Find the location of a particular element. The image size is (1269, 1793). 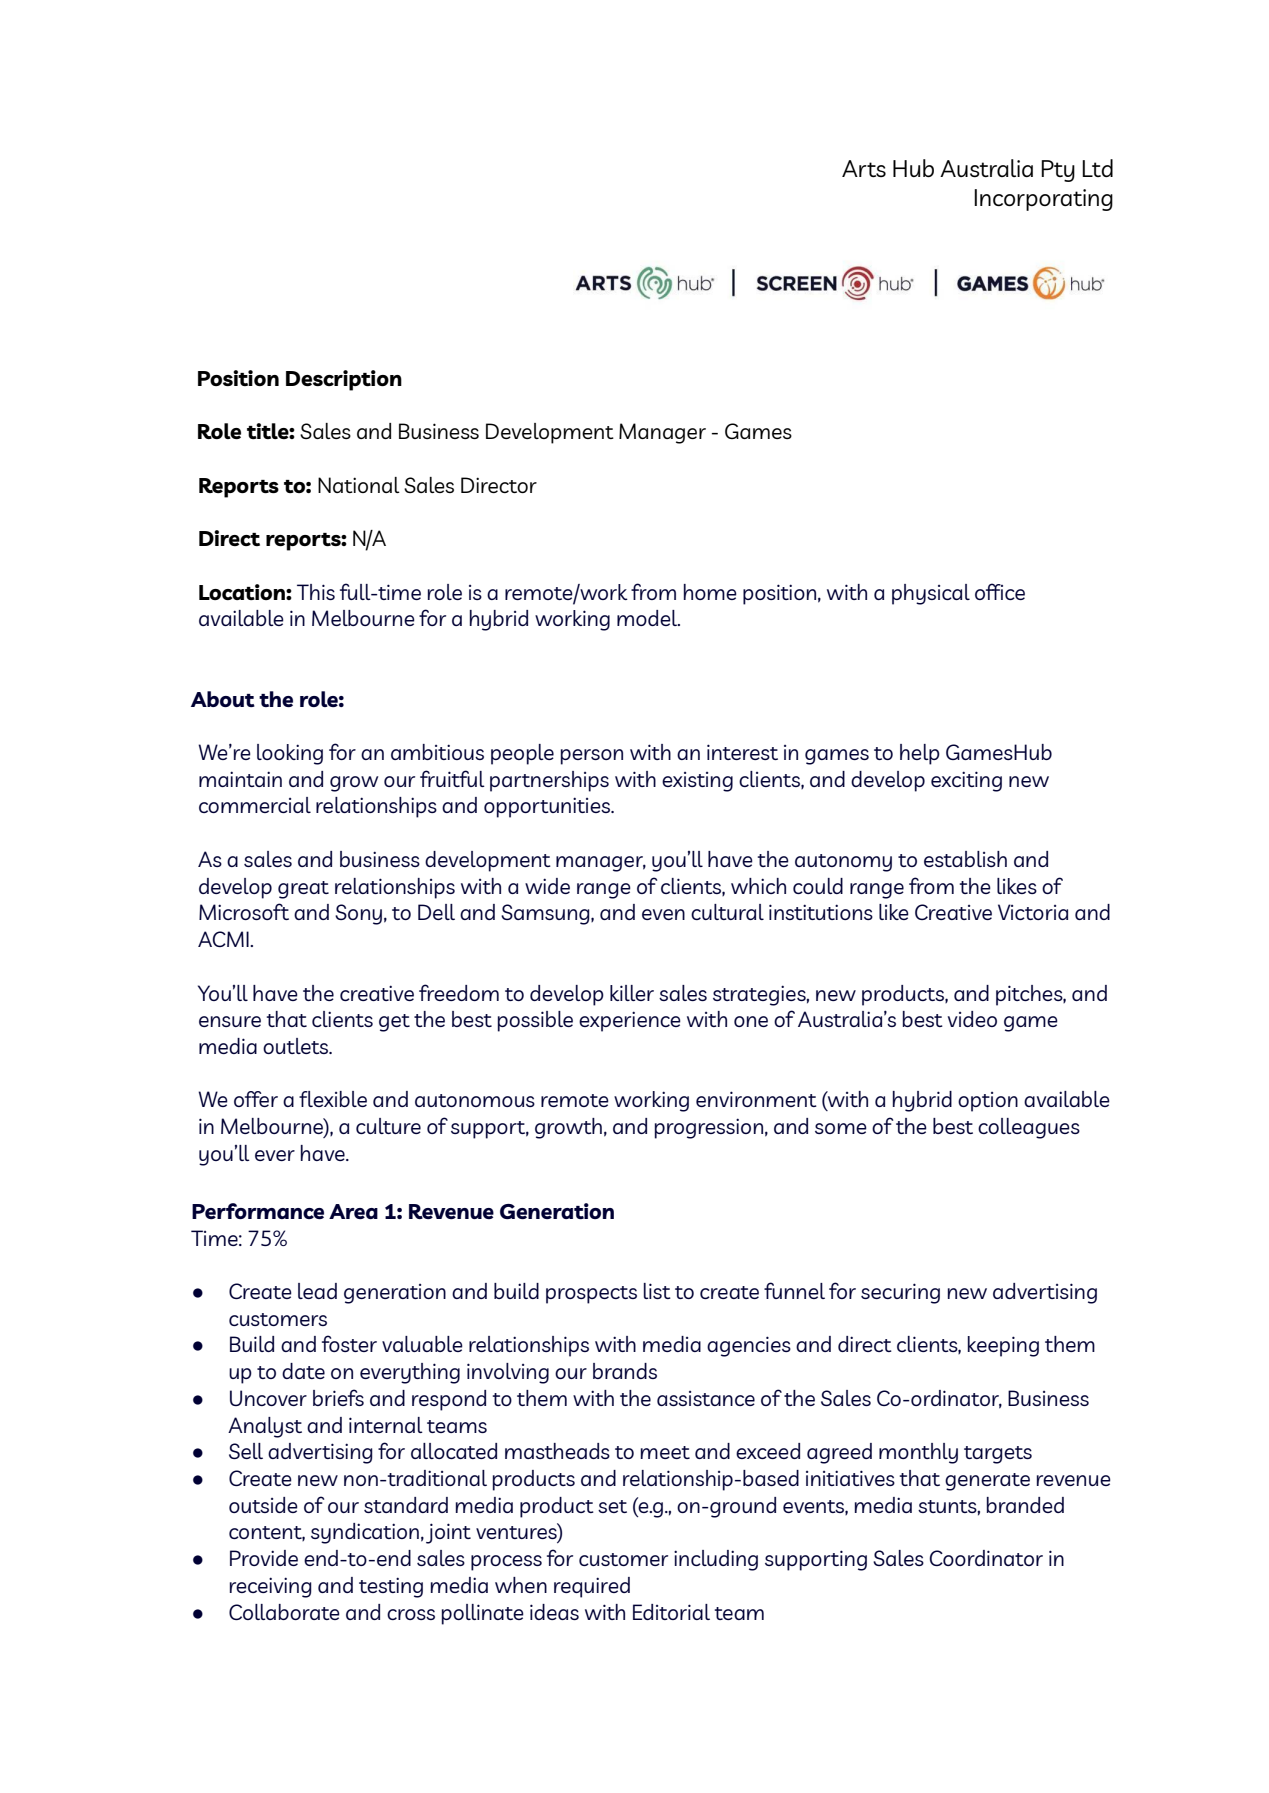

Area is located at coordinates (353, 1211).
